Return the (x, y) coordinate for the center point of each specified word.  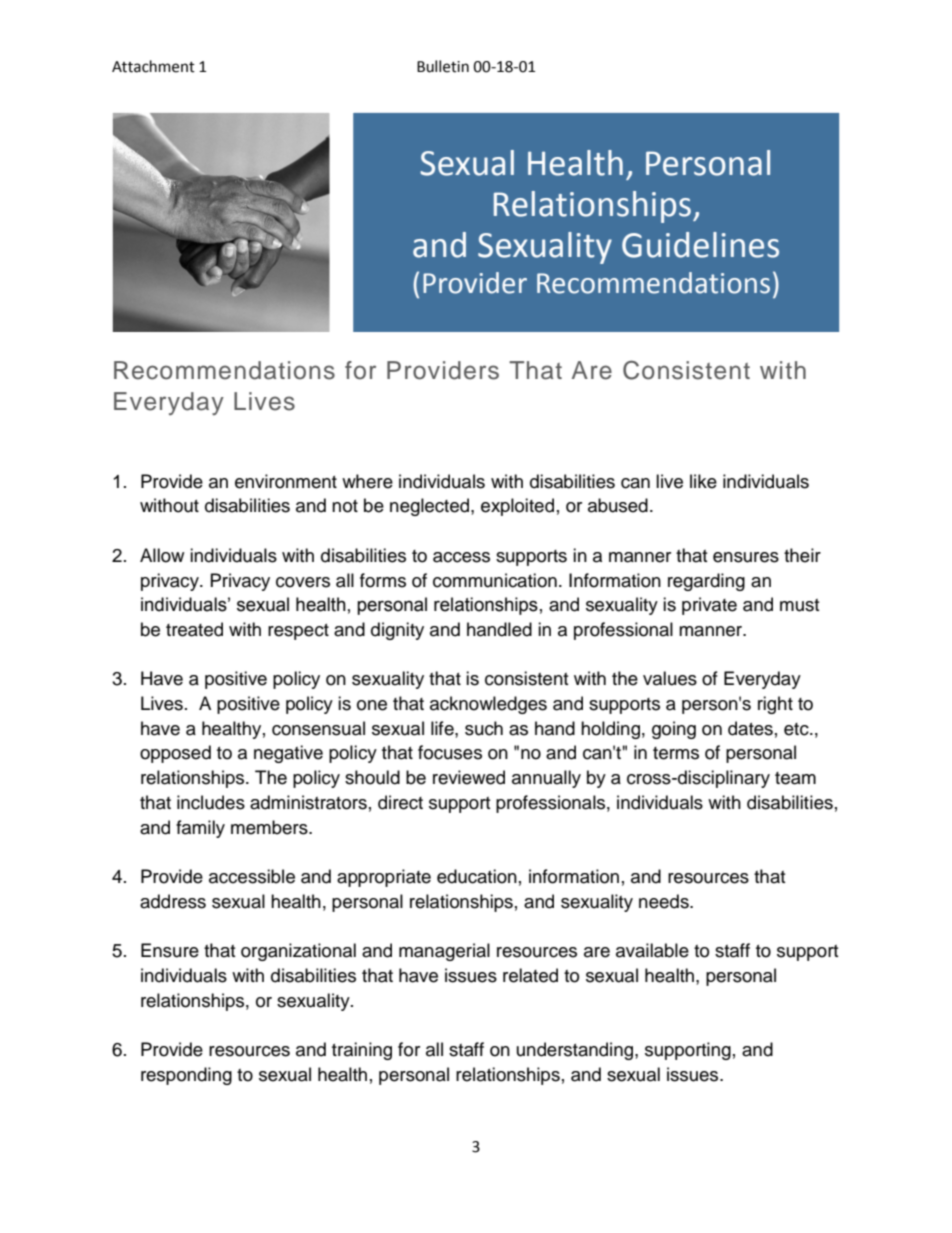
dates (750, 728)
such (484, 728)
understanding (576, 1051)
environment (286, 481)
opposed (175, 754)
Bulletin (443, 66)
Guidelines (700, 245)
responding (186, 1076)
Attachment (153, 66)
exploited (517, 507)
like (703, 481)
